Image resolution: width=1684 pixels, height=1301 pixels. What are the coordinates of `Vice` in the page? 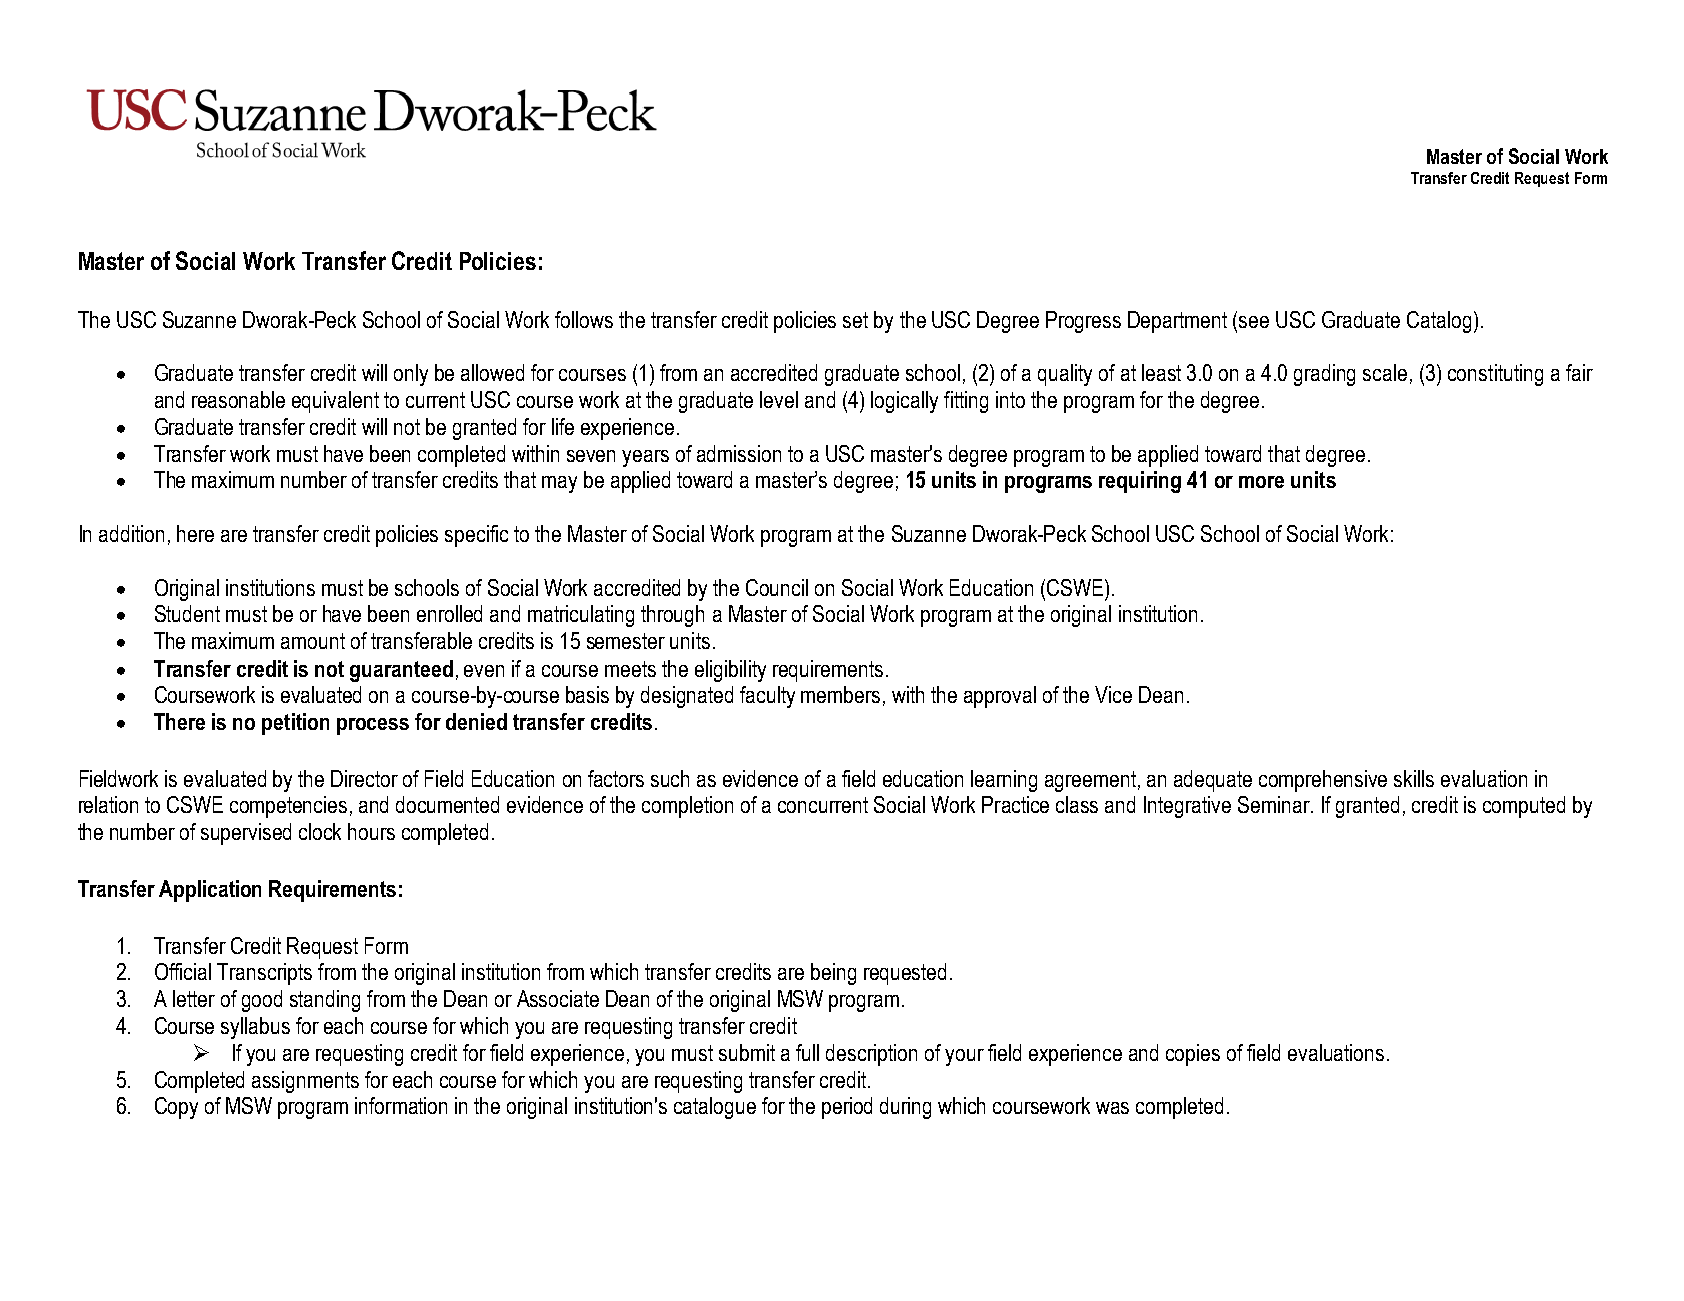 It's located at (1113, 694).
